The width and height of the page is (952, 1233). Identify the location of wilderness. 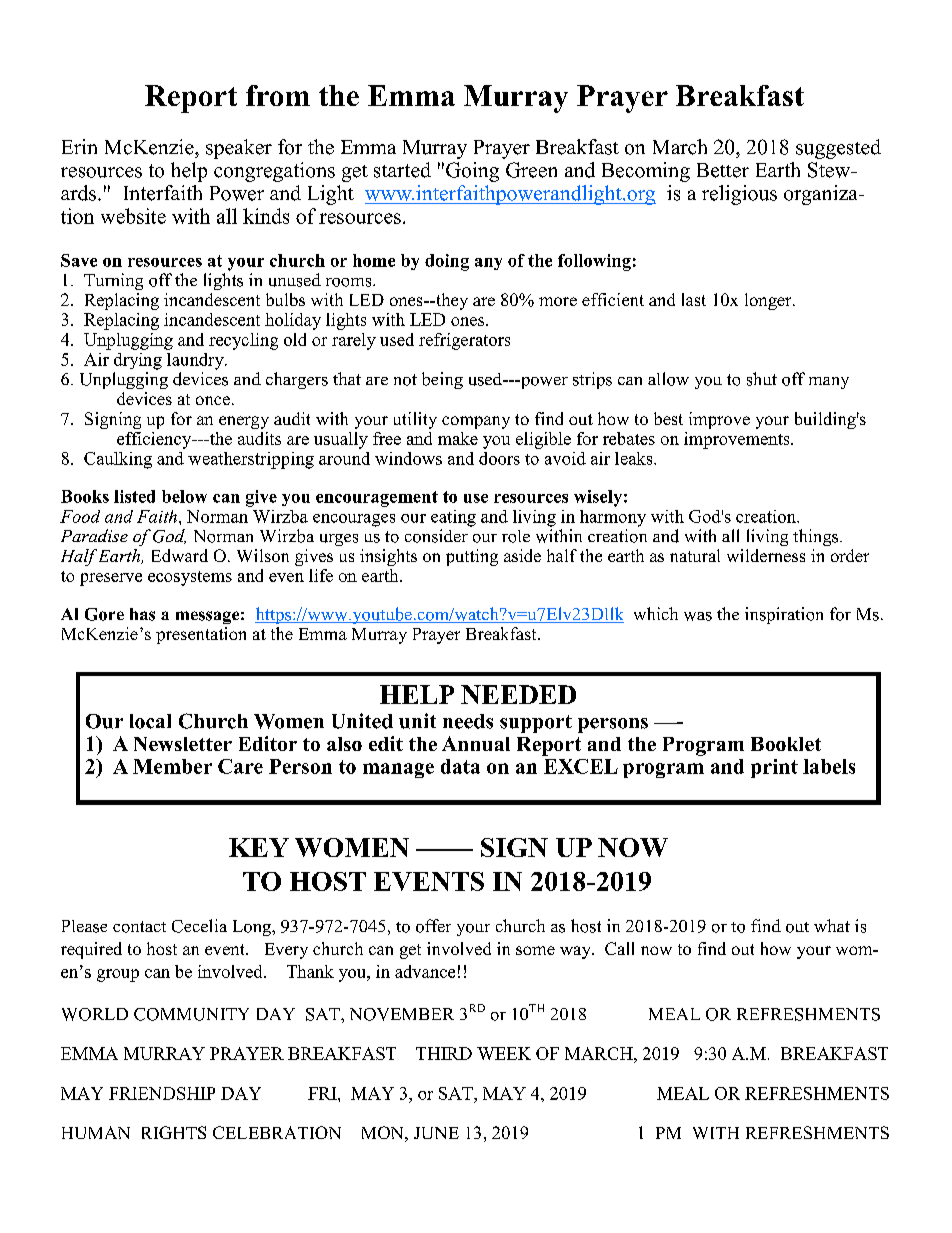
(766, 555).
